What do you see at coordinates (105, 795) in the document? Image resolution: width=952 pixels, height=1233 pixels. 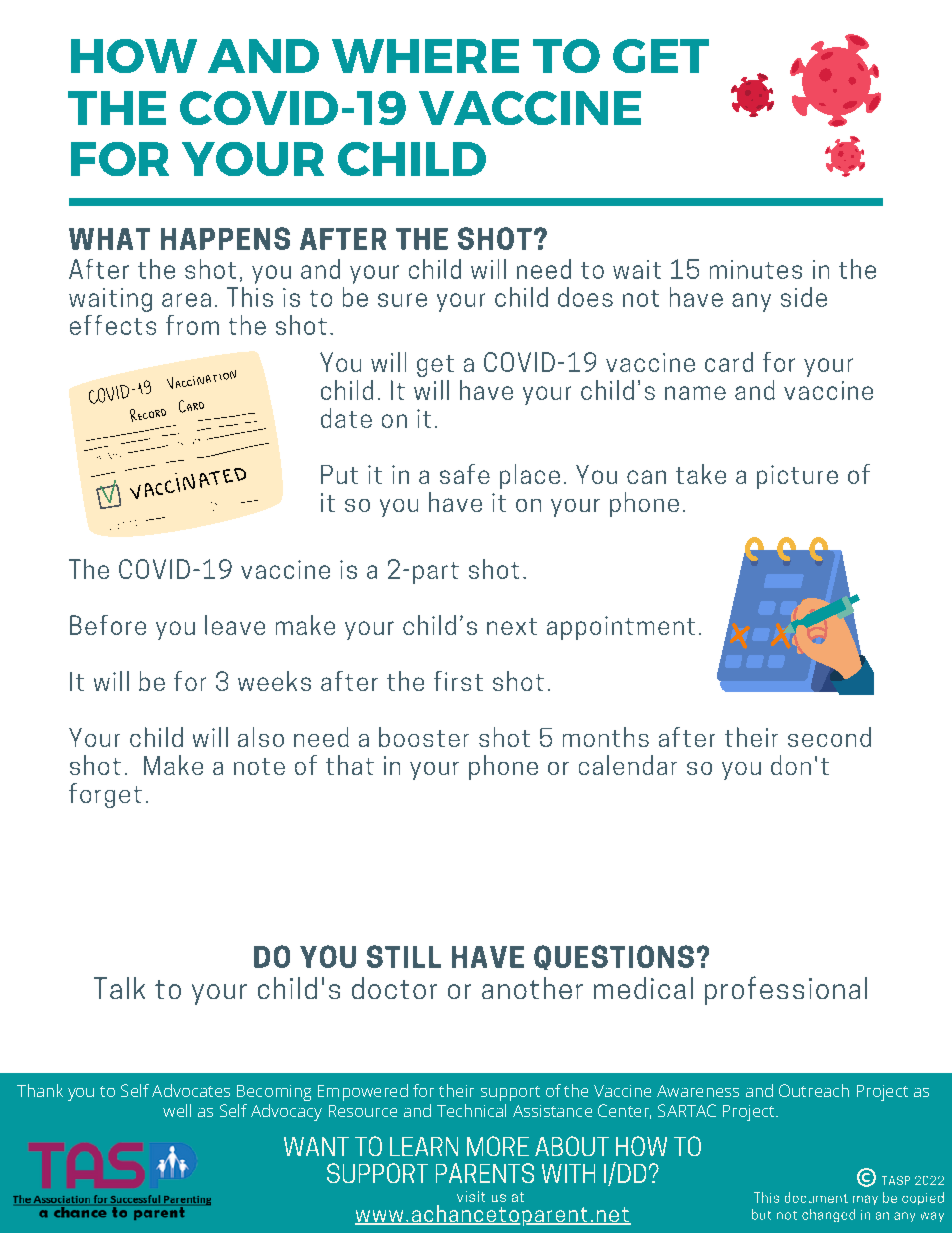 I see `forget` at bounding box center [105, 795].
